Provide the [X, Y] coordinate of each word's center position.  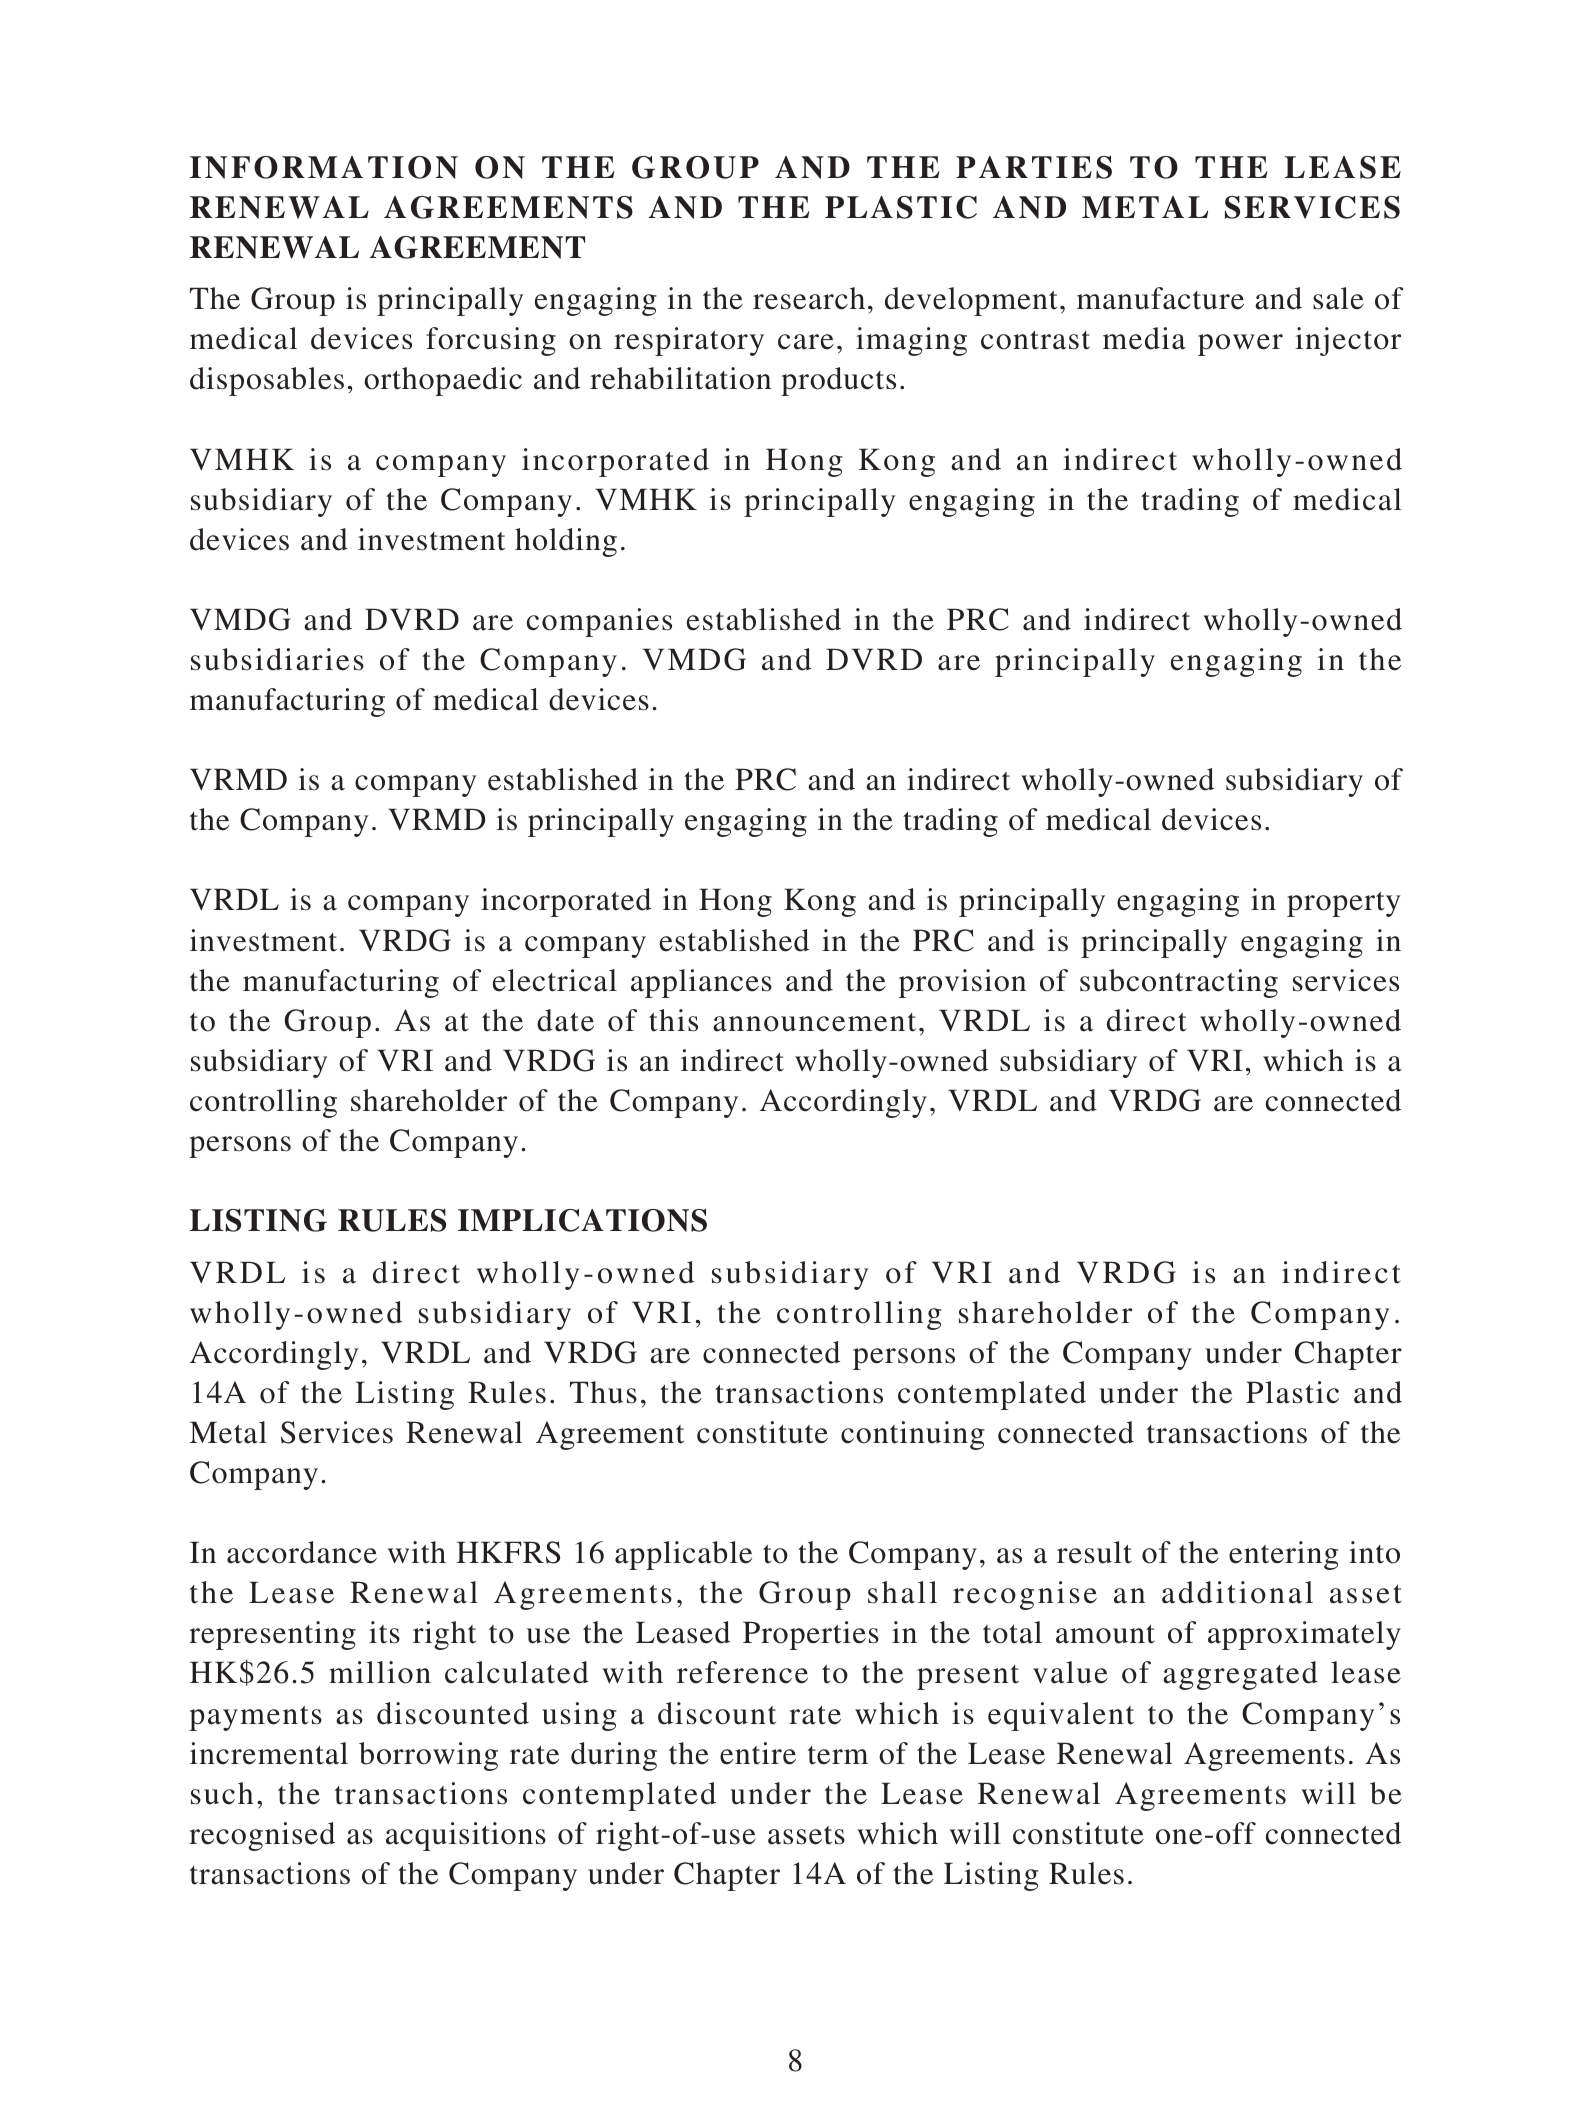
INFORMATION [324, 167]
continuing [913, 1435]
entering [1284, 1555]
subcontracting [1179, 983]
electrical [555, 980]
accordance [302, 1552]
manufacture [1160, 298]
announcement [814, 1022]
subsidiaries [277, 659]
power [1240, 345]
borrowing [428, 1756]
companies [599, 622]
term [838, 1755]
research [809, 298]
